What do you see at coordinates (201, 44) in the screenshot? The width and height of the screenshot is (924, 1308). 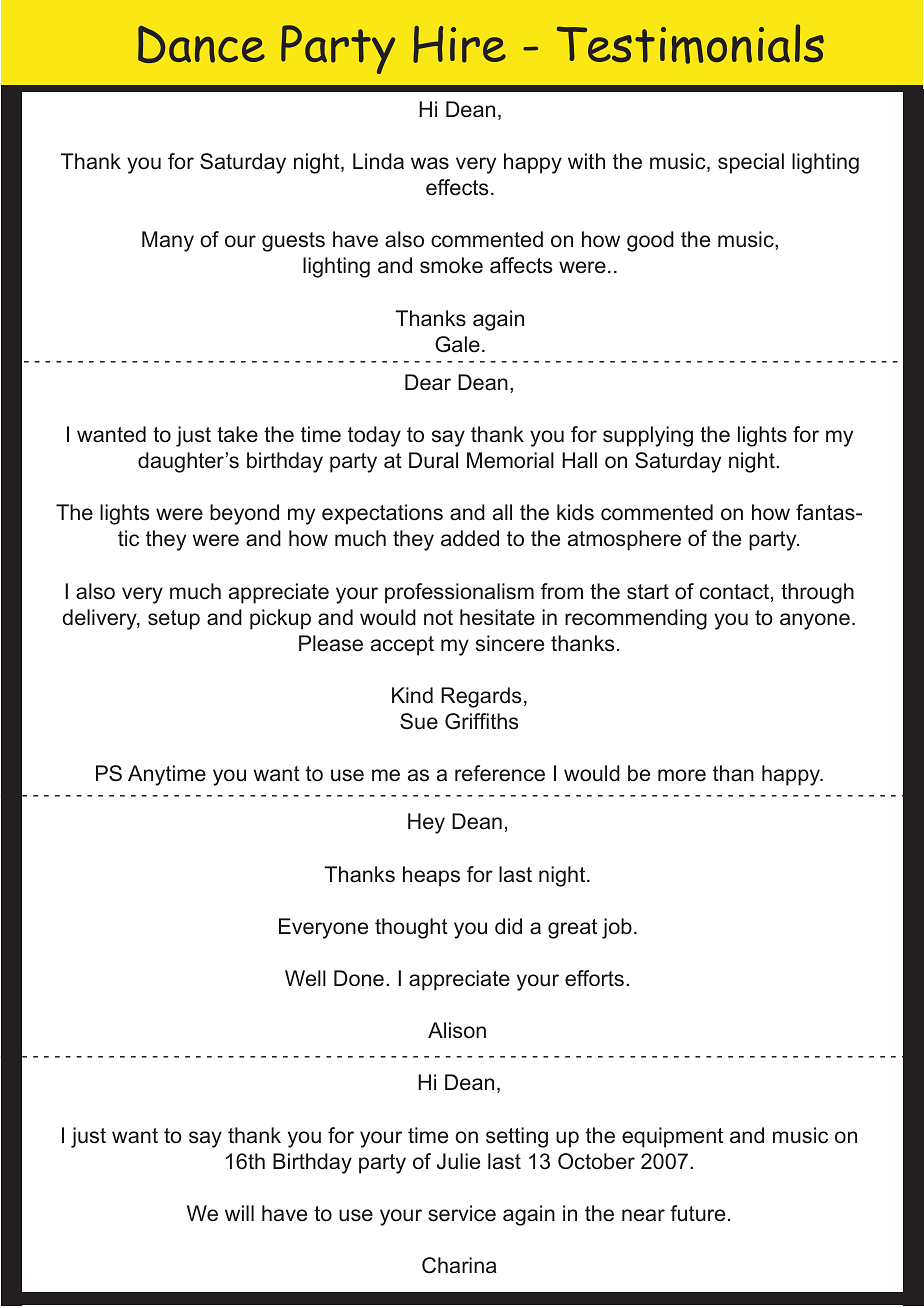 I see `Dance` at bounding box center [201, 44].
